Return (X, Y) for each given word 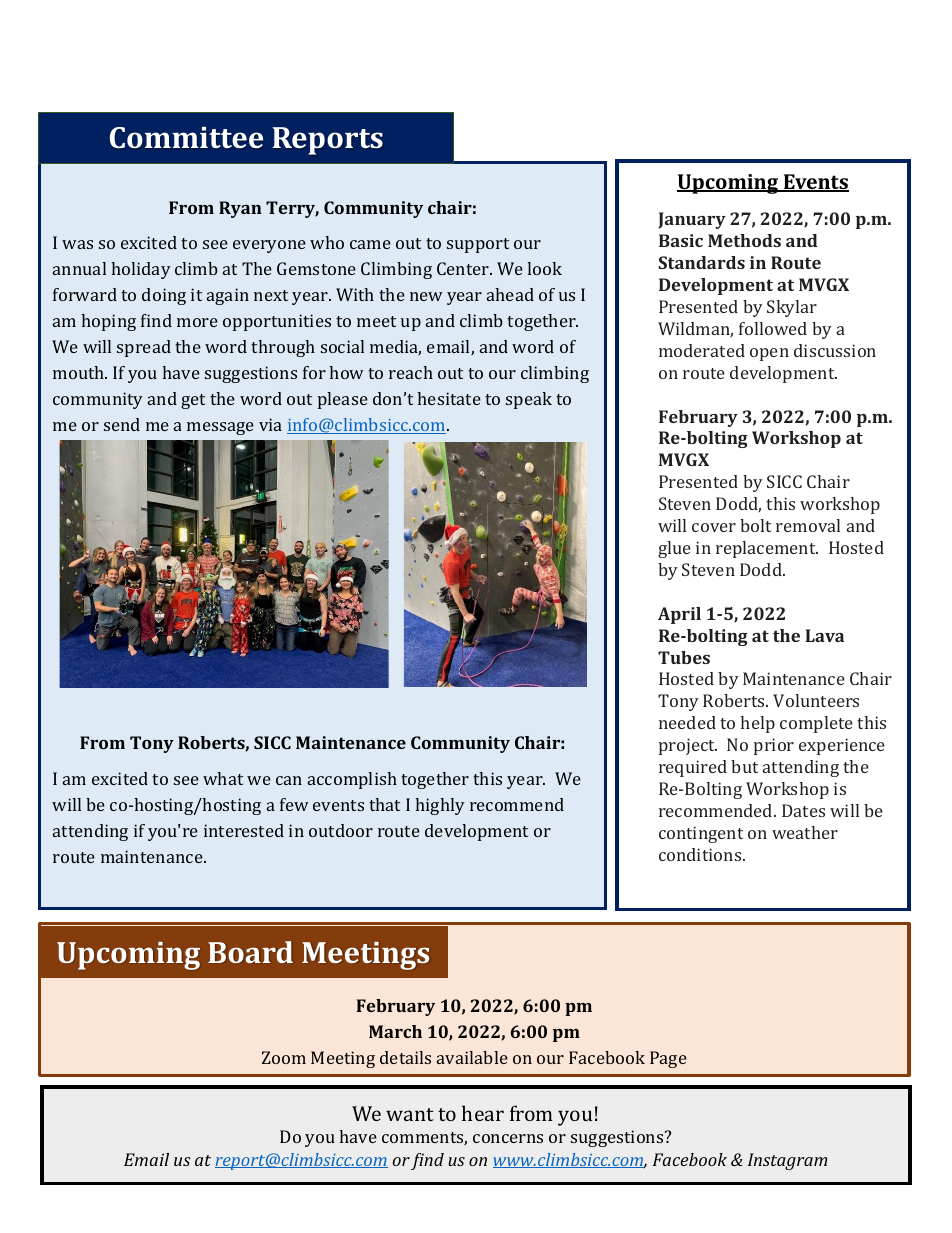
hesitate (449, 398)
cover (714, 527)
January (692, 220)
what (223, 778)
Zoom (284, 1057)
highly (440, 806)
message (220, 428)
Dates (803, 810)
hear (483, 1113)
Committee (186, 137)
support (478, 245)
